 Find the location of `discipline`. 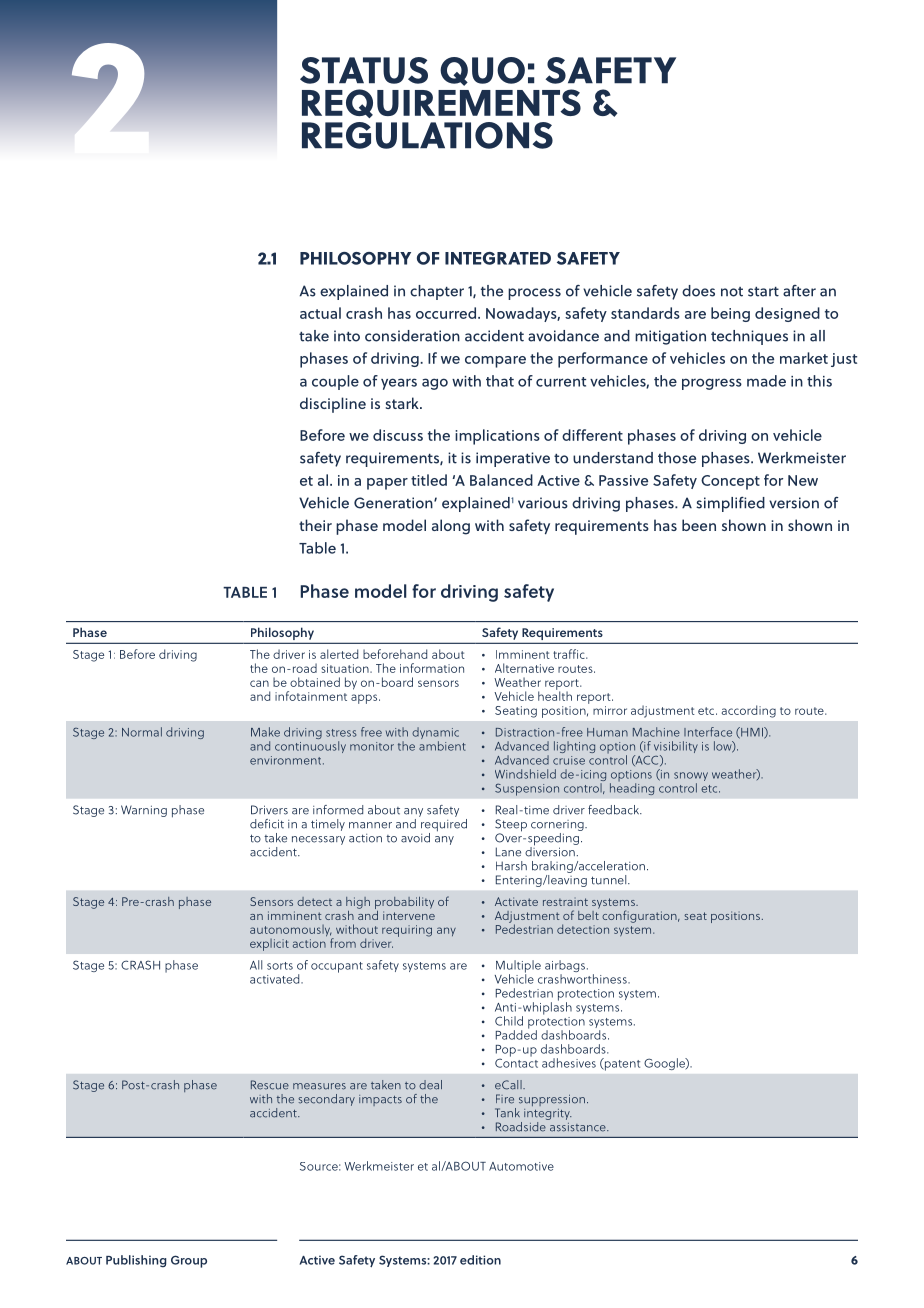

discipline is located at coordinates (333, 405).
